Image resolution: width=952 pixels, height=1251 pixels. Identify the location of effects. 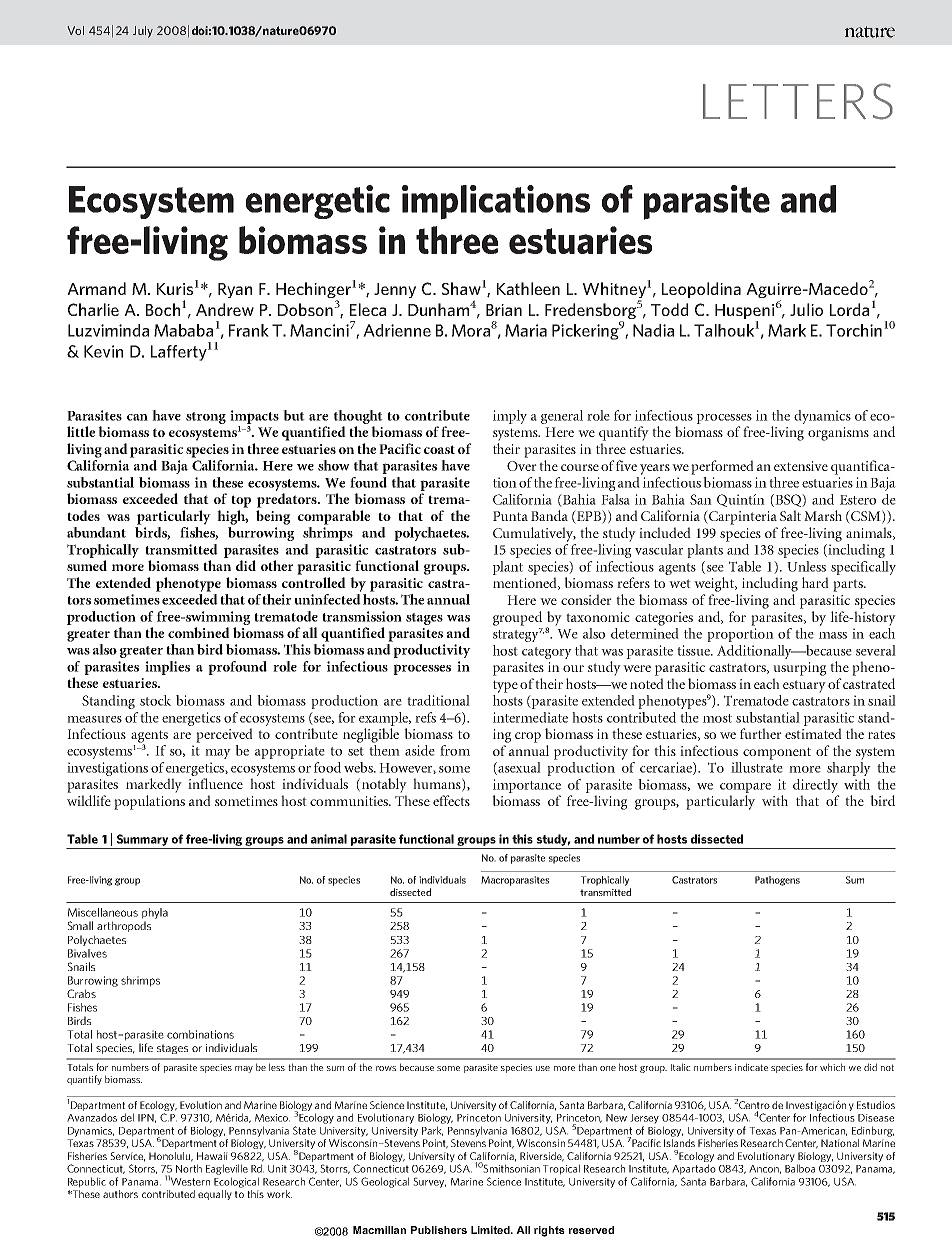
(451, 800).
